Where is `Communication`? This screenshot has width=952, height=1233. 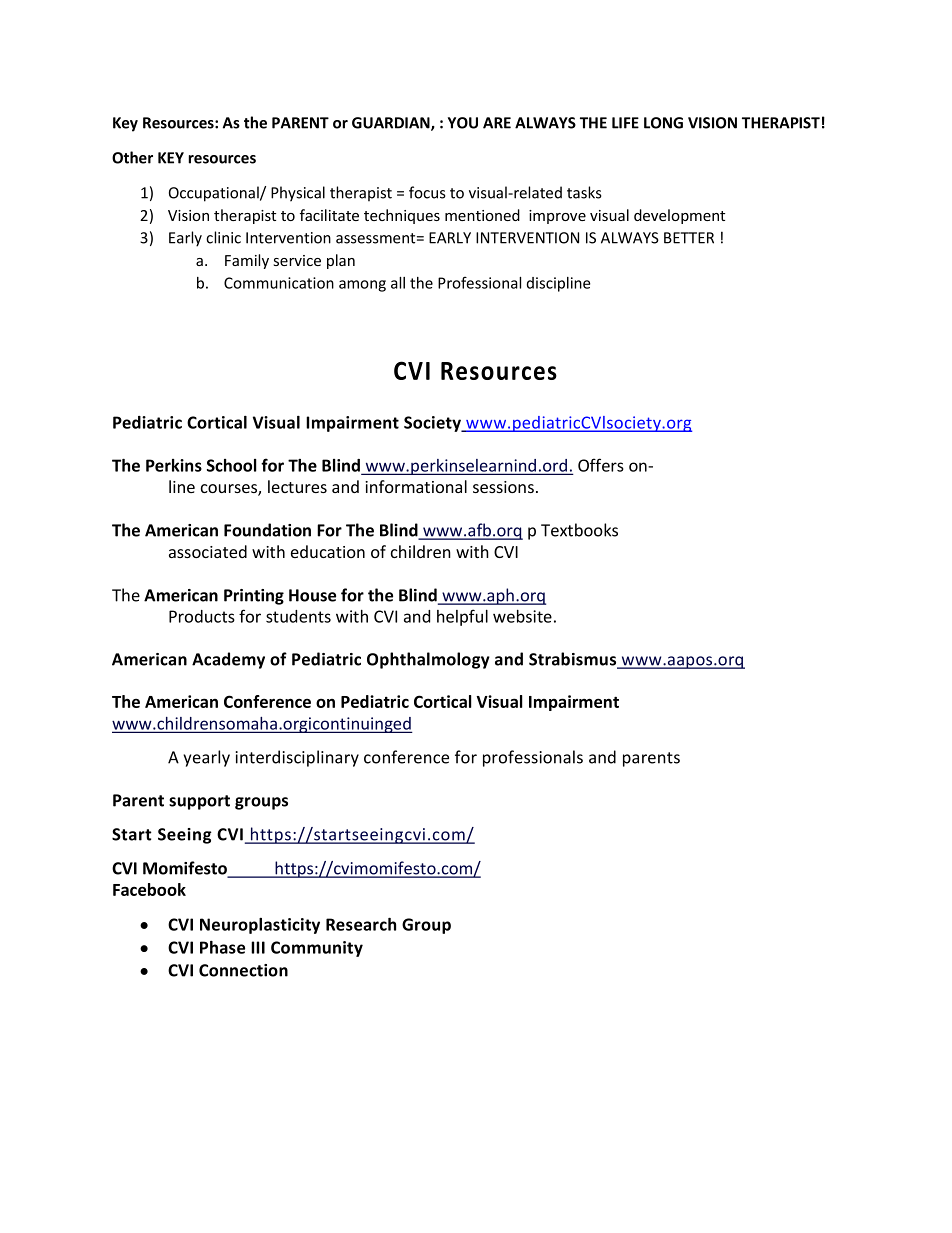 Communication is located at coordinates (279, 283).
